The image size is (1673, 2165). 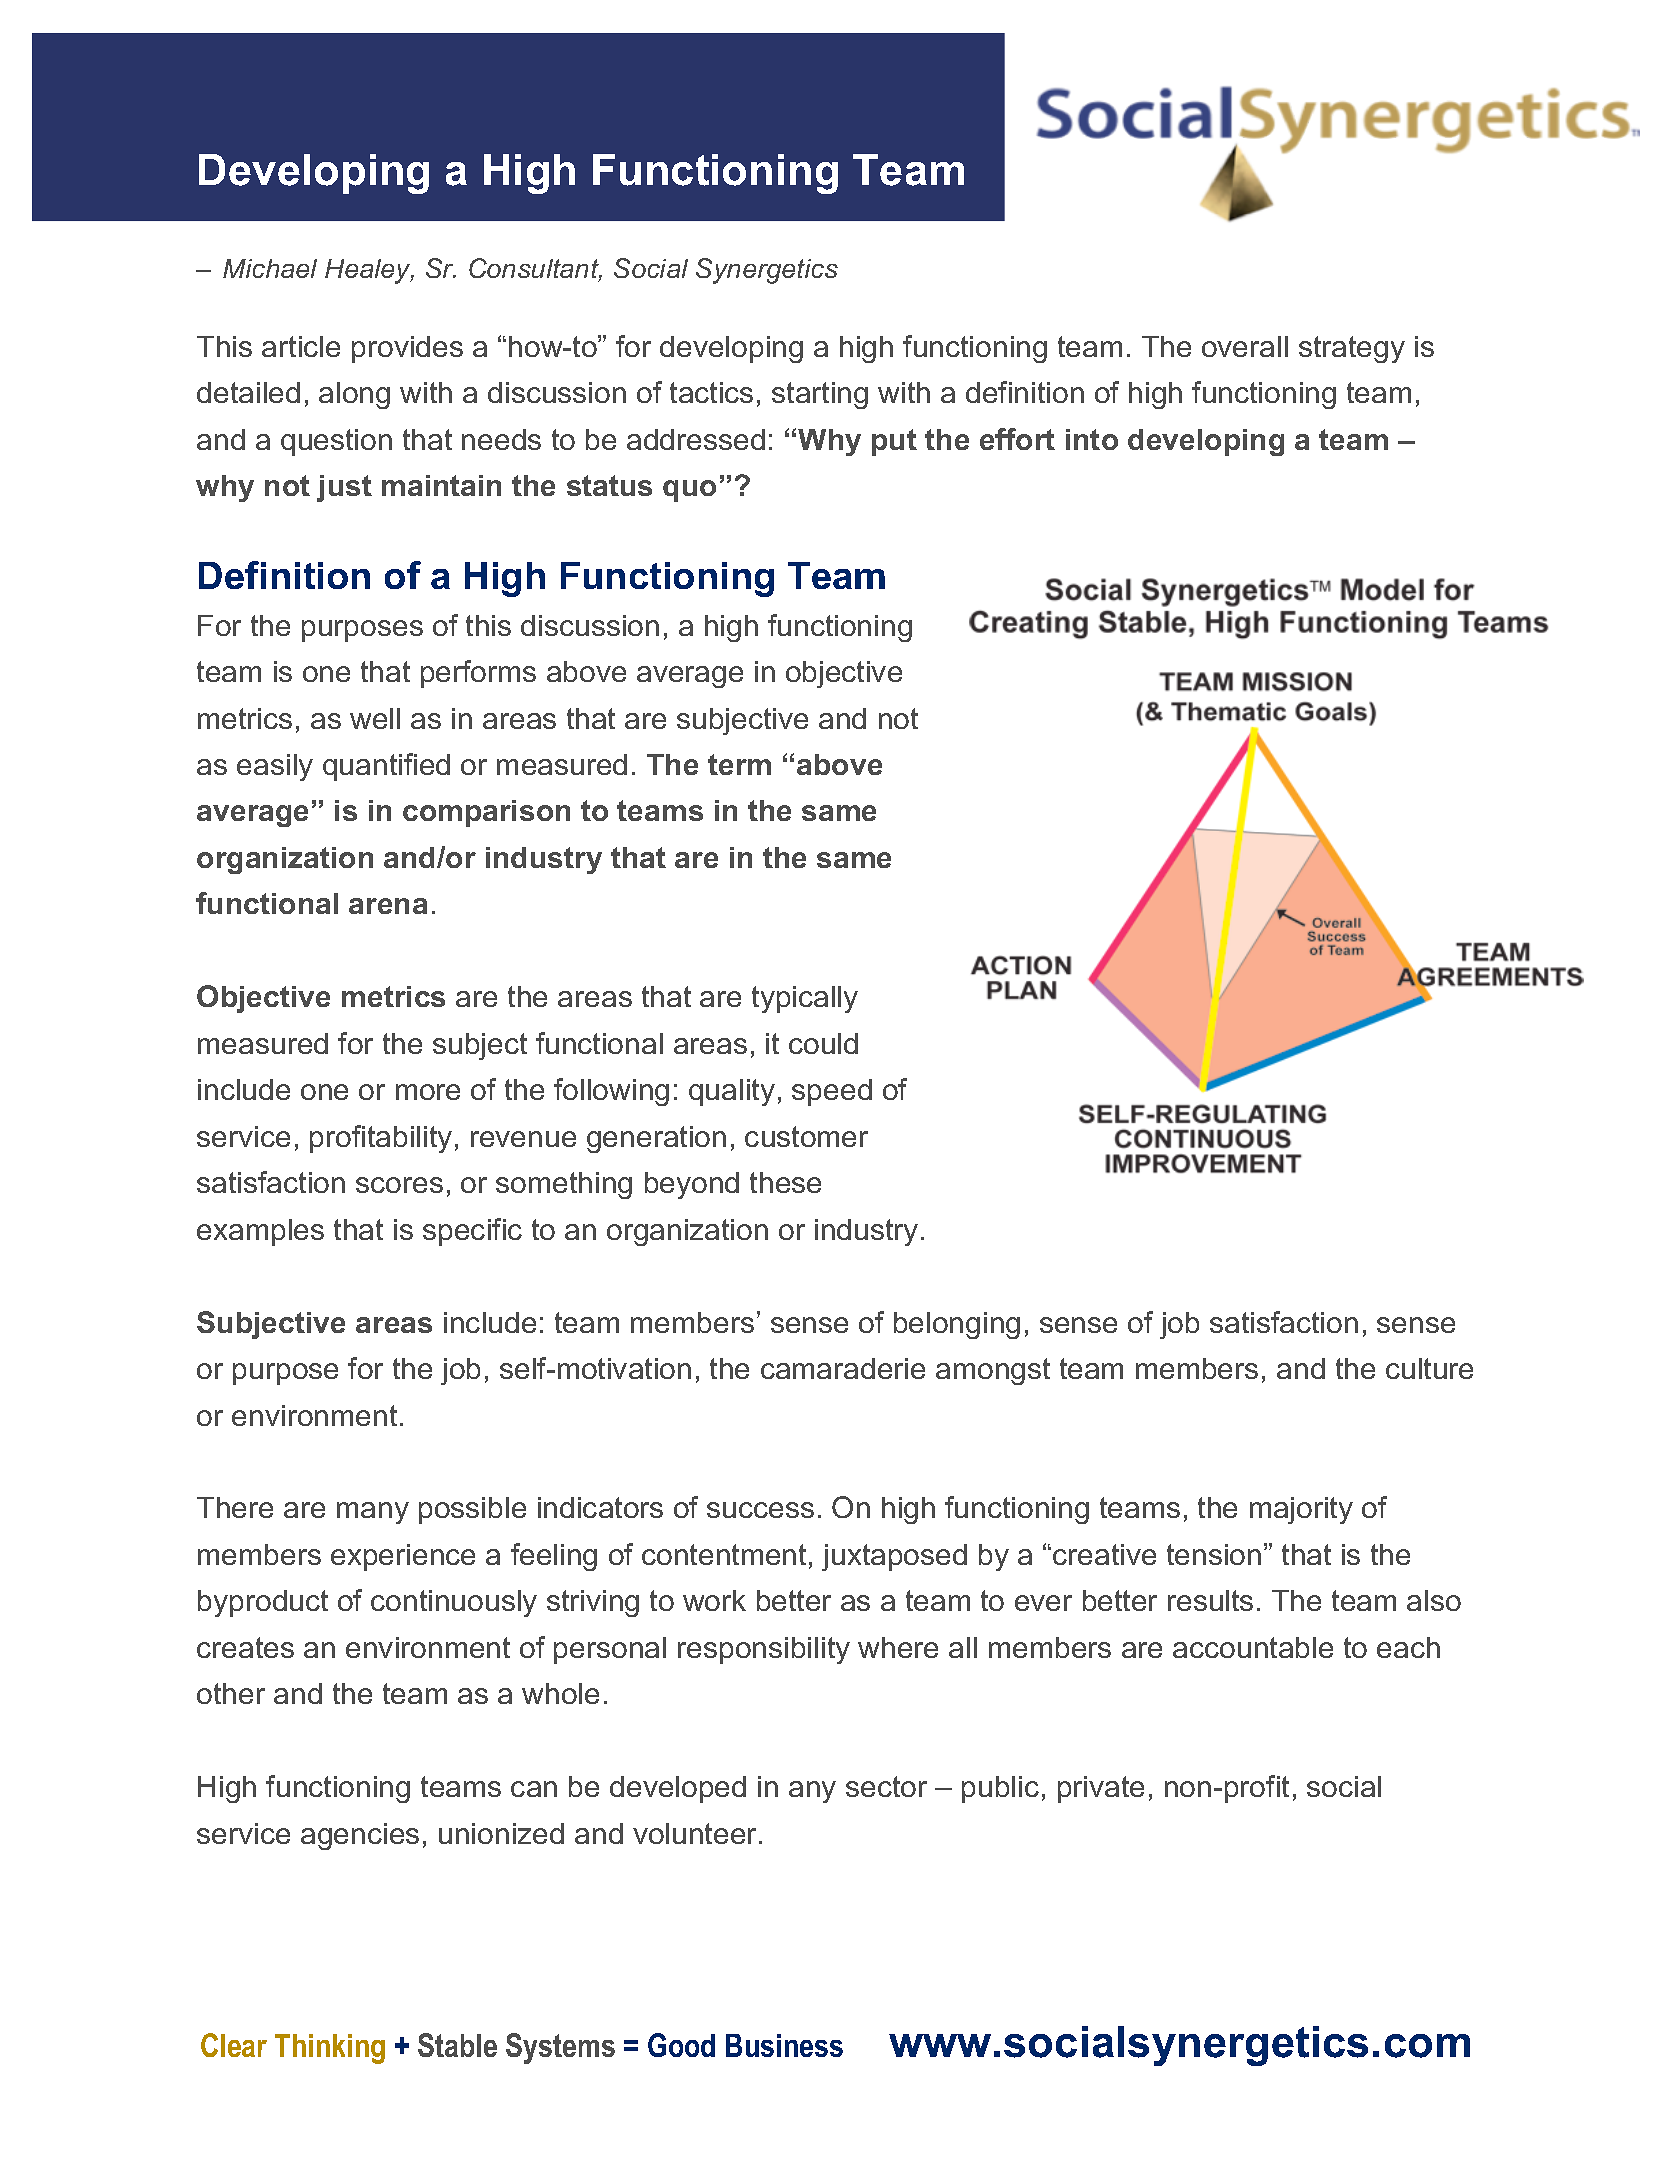 What do you see at coordinates (843, 1368) in the page?
I see `camaraderie` at bounding box center [843, 1368].
